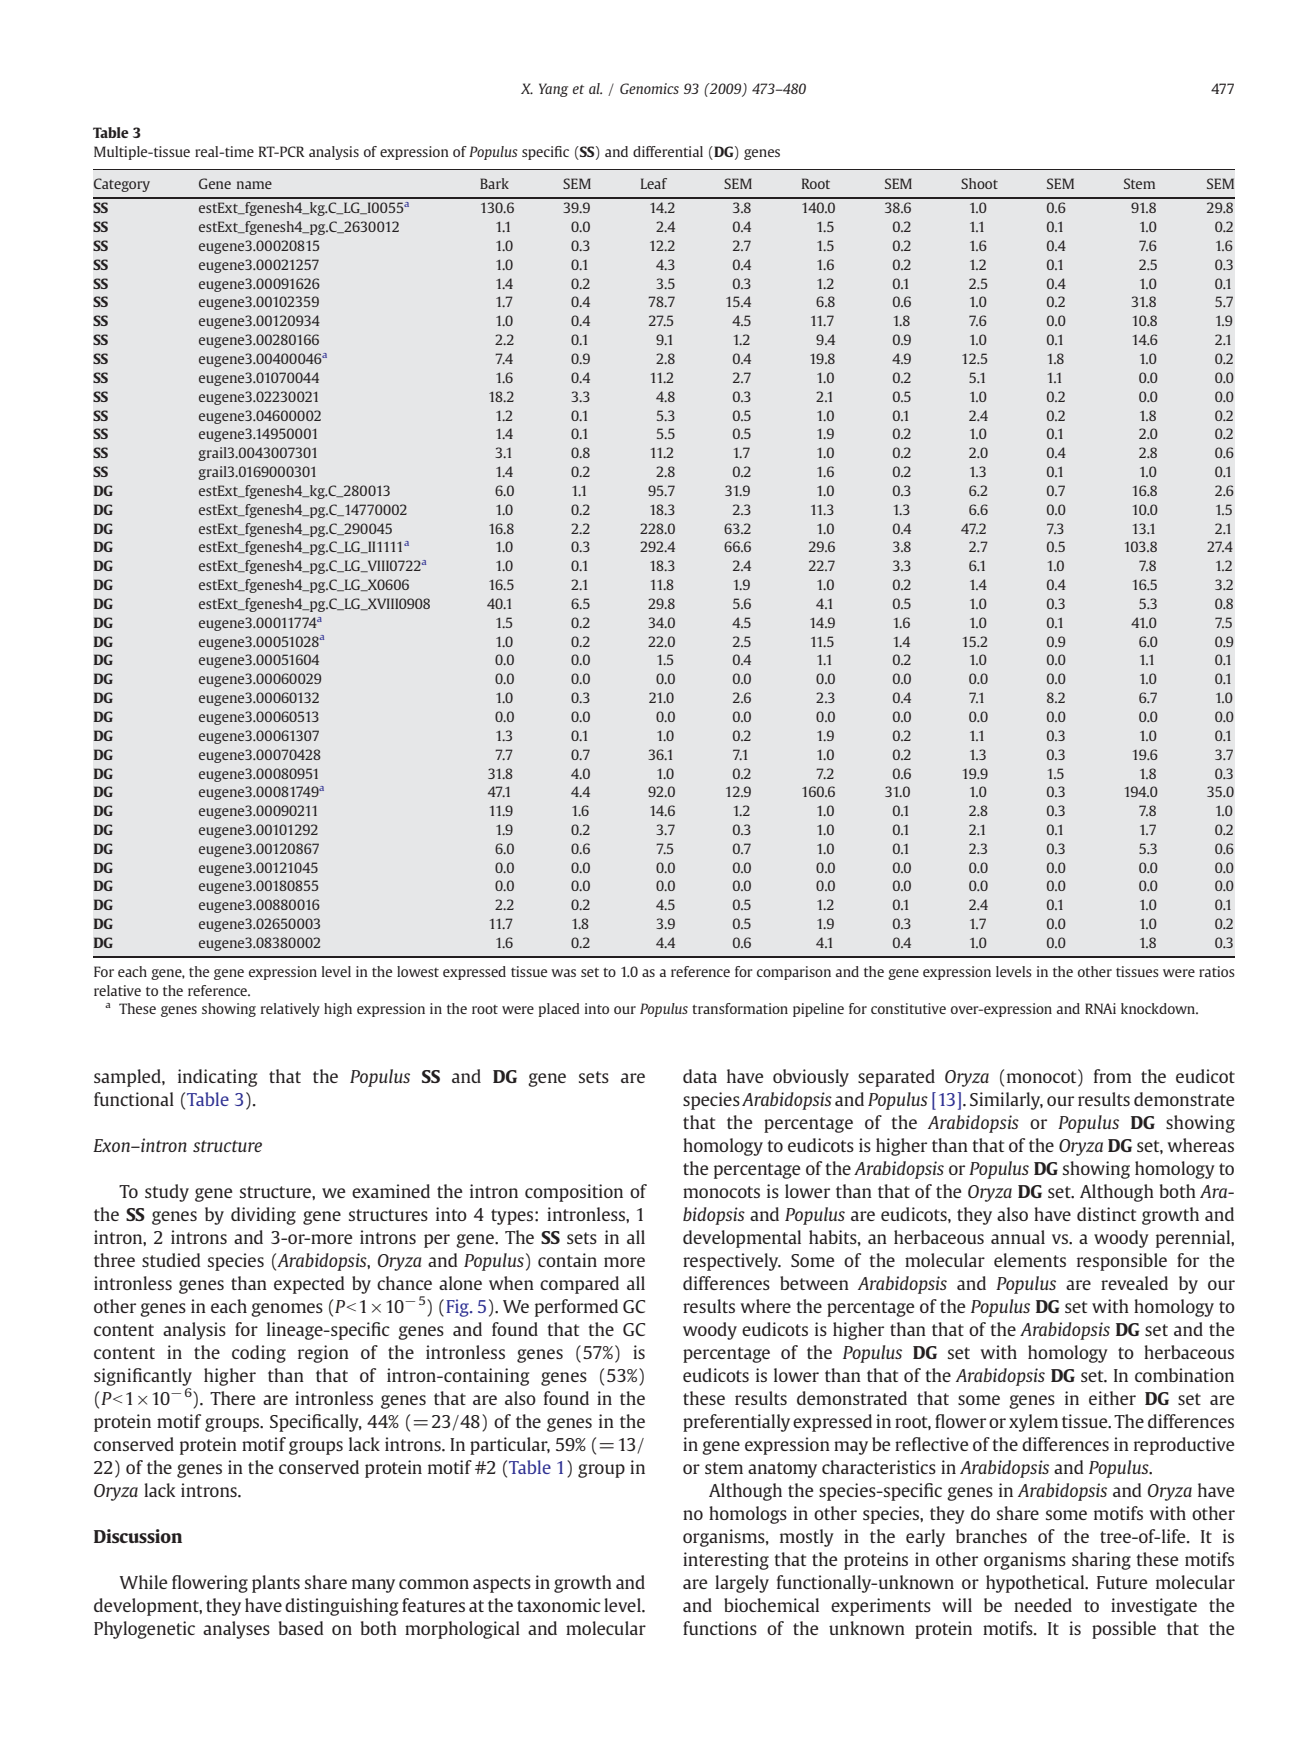  What do you see at coordinates (254, 185) in the image?
I see `name` at bounding box center [254, 185].
